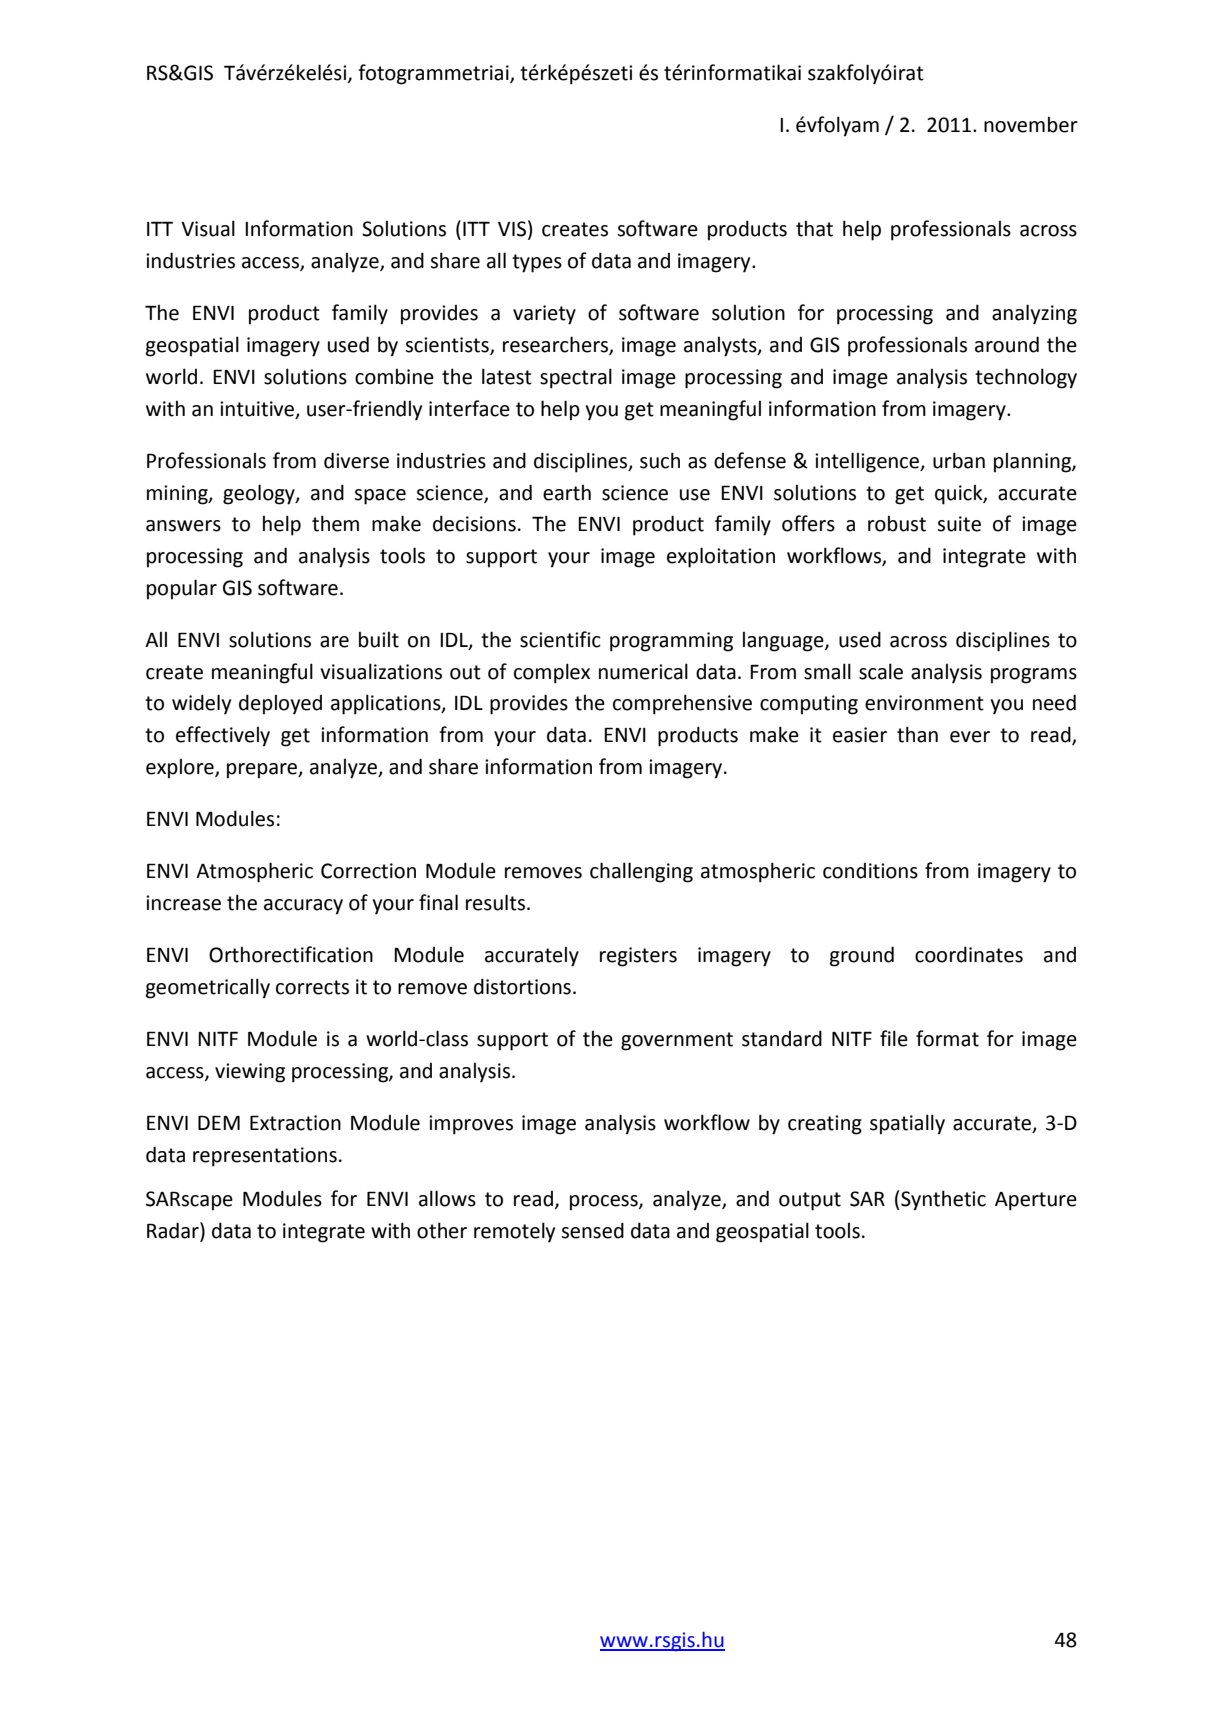  Describe the element at coordinates (721, 557) in the image. I see `exploitation` at that location.
